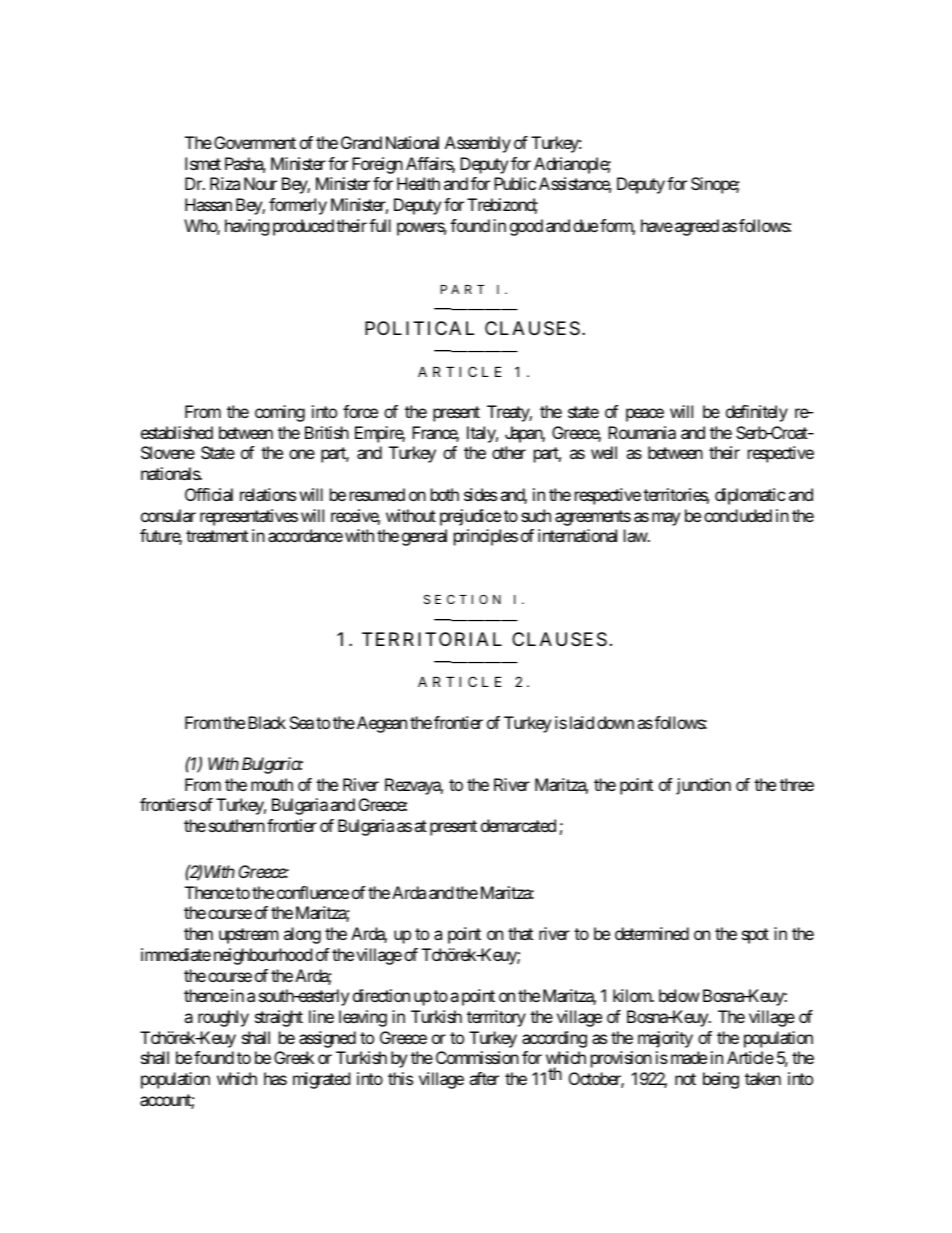  What do you see at coordinates (225, 183) in the page?
I see `Riza` at bounding box center [225, 183].
